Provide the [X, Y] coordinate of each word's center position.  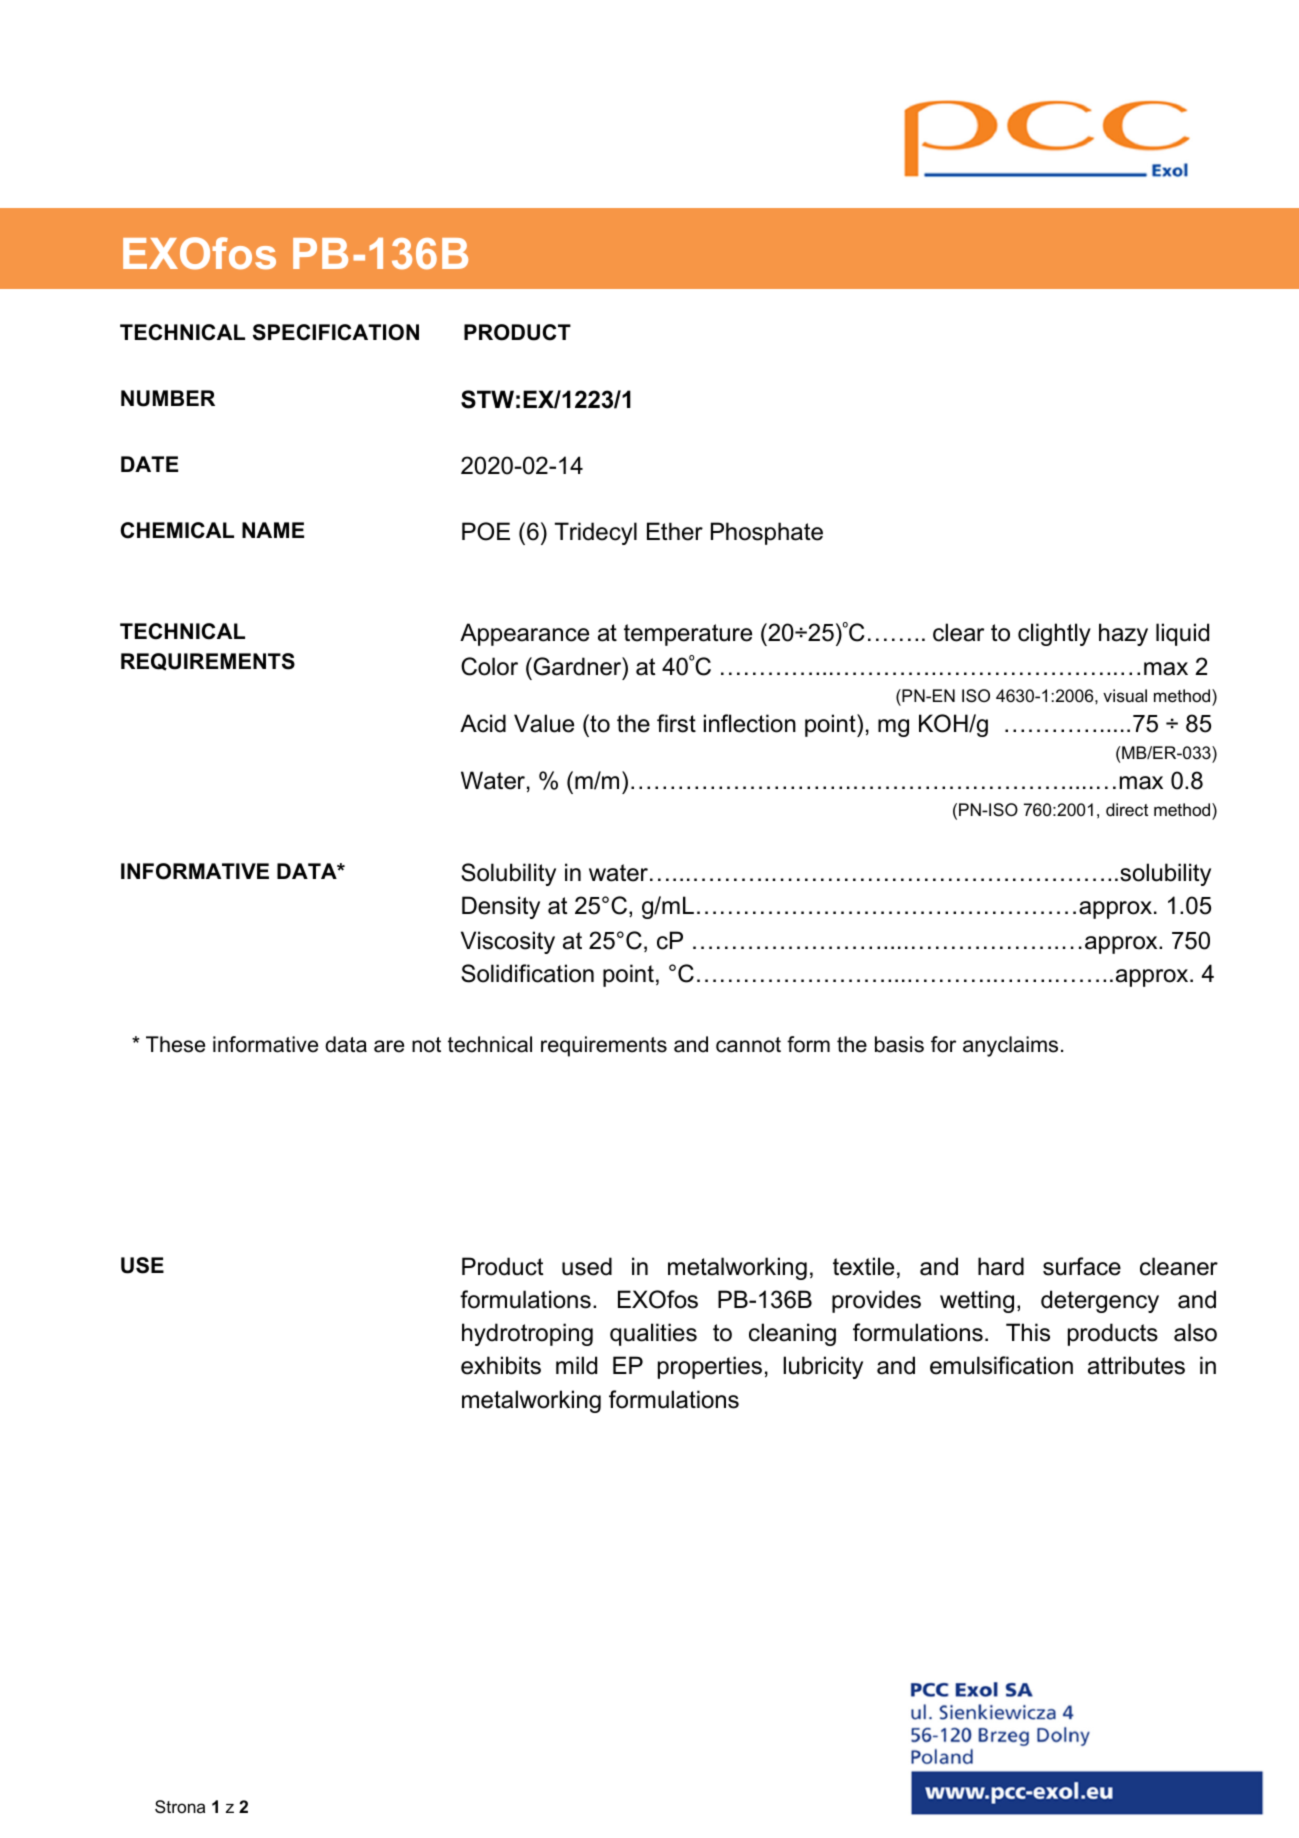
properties [710, 1367]
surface [1082, 1266]
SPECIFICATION [336, 332]
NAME [273, 530]
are [389, 1046]
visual [1125, 696]
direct [1127, 810]
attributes [1136, 1365]
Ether [675, 531]
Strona [180, 1807]
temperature [688, 635]
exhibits [501, 1365]
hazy [1123, 634]
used [587, 1266]
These [175, 1044]
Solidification [527, 973]
